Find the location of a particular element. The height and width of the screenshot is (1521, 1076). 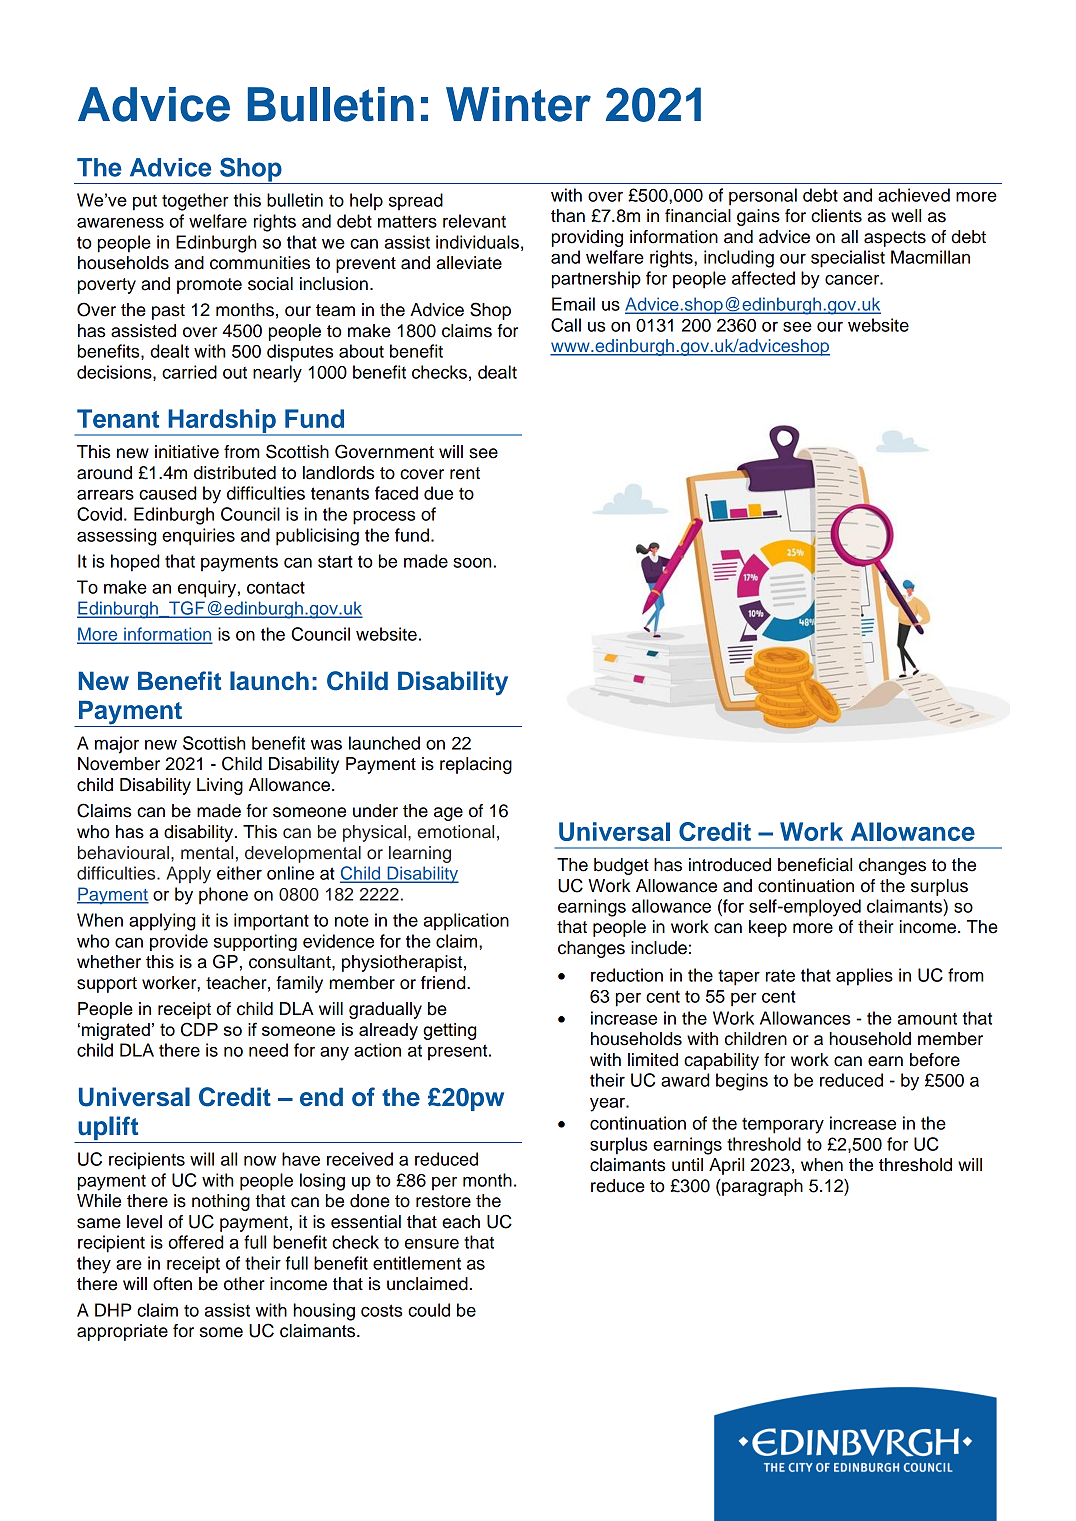

often is located at coordinates (172, 1284).
